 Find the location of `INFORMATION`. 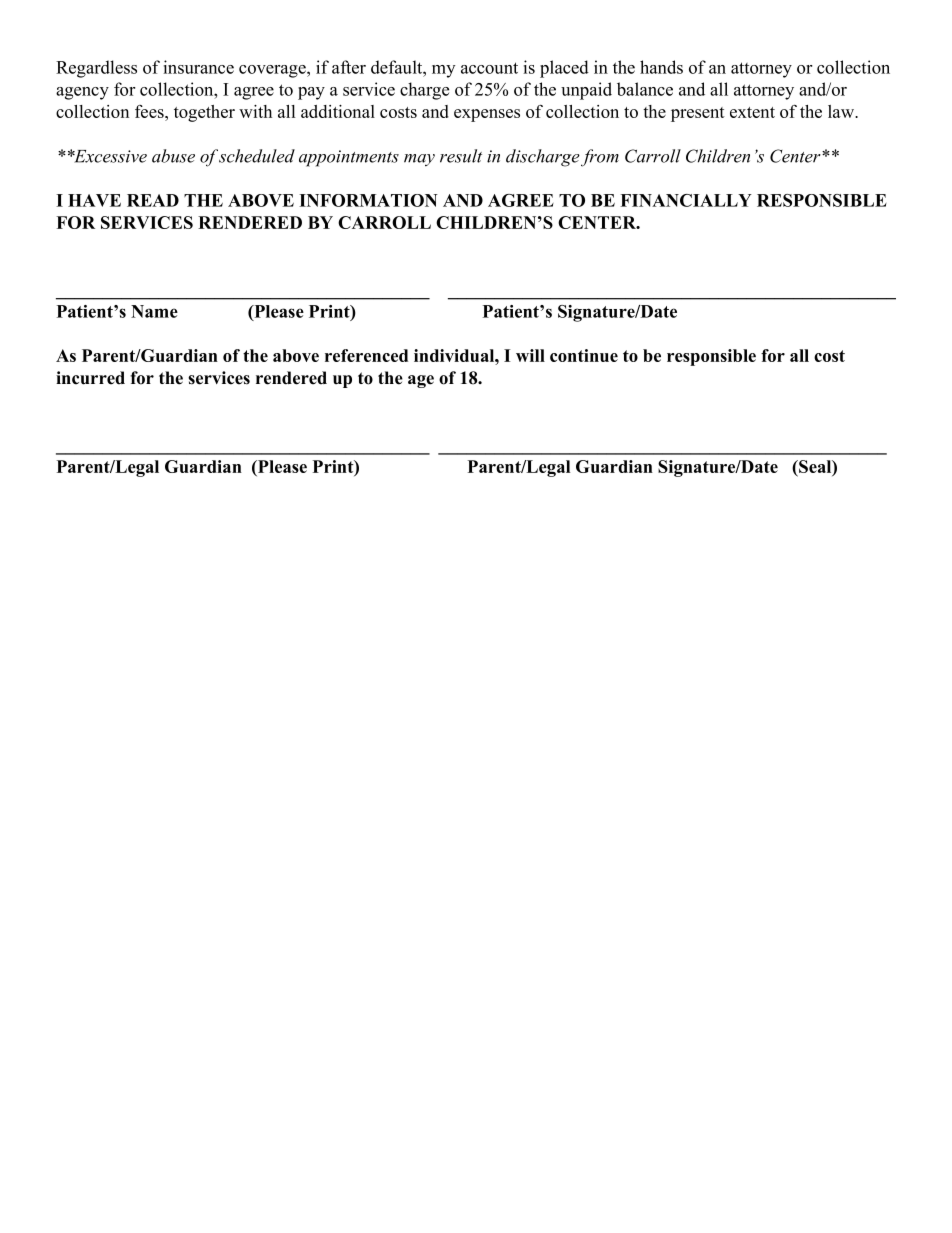

INFORMATION is located at coordinates (368, 200).
